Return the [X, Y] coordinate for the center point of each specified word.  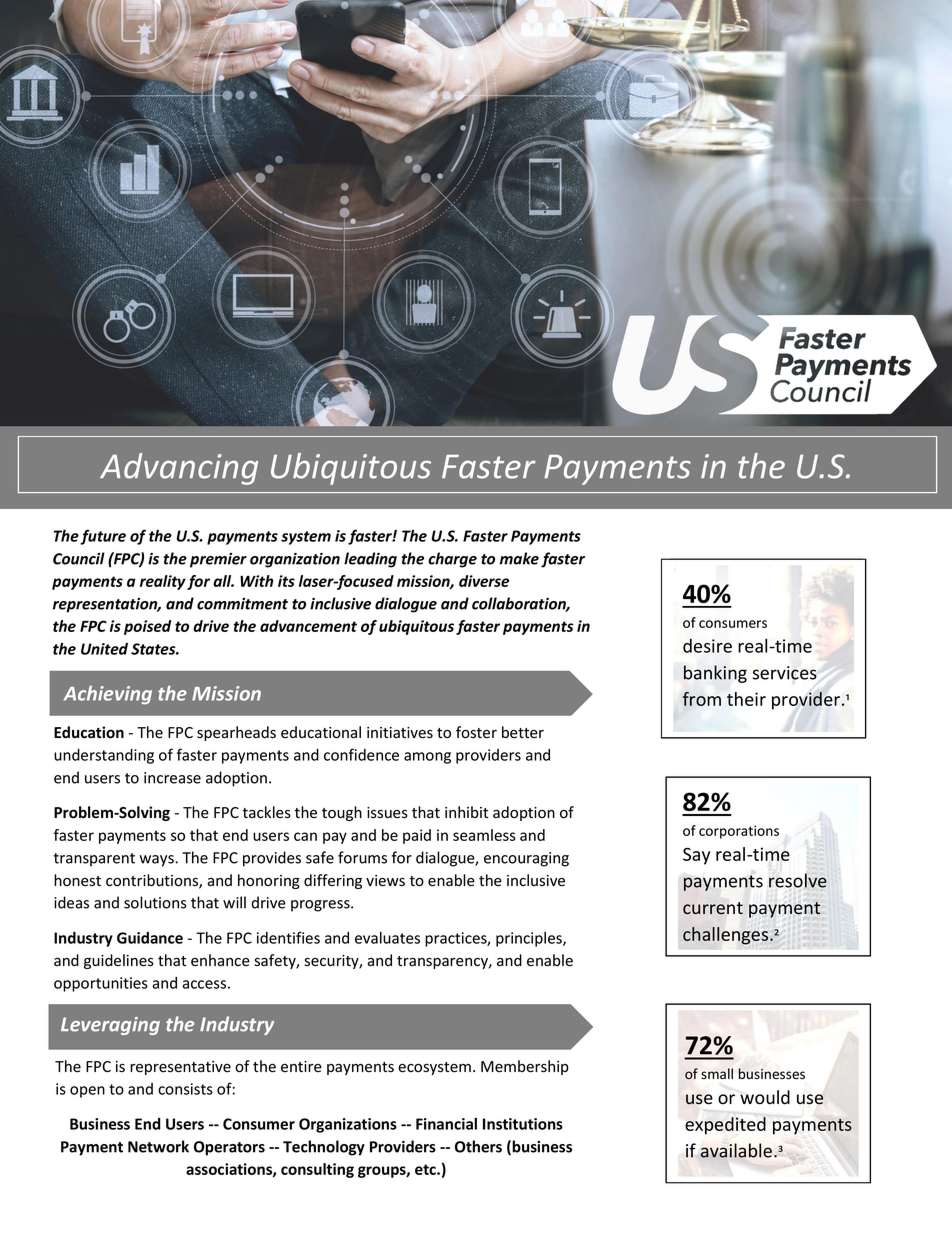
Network [158, 1146]
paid [417, 836]
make [519, 558]
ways [157, 861]
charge [452, 560]
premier [218, 560]
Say [696, 856]
